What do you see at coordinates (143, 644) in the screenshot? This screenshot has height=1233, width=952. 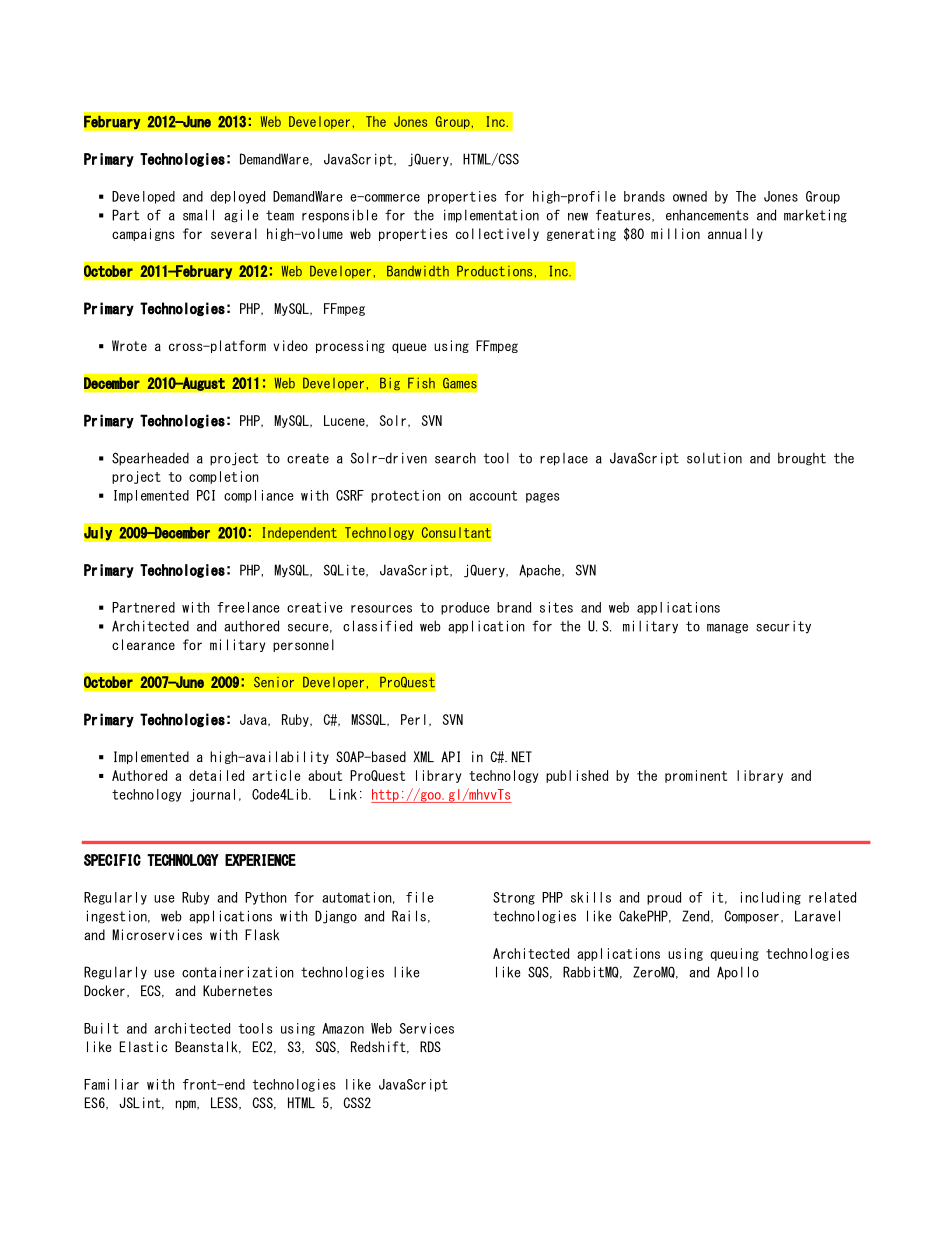 I see `clearance` at bounding box center [143, 644].
